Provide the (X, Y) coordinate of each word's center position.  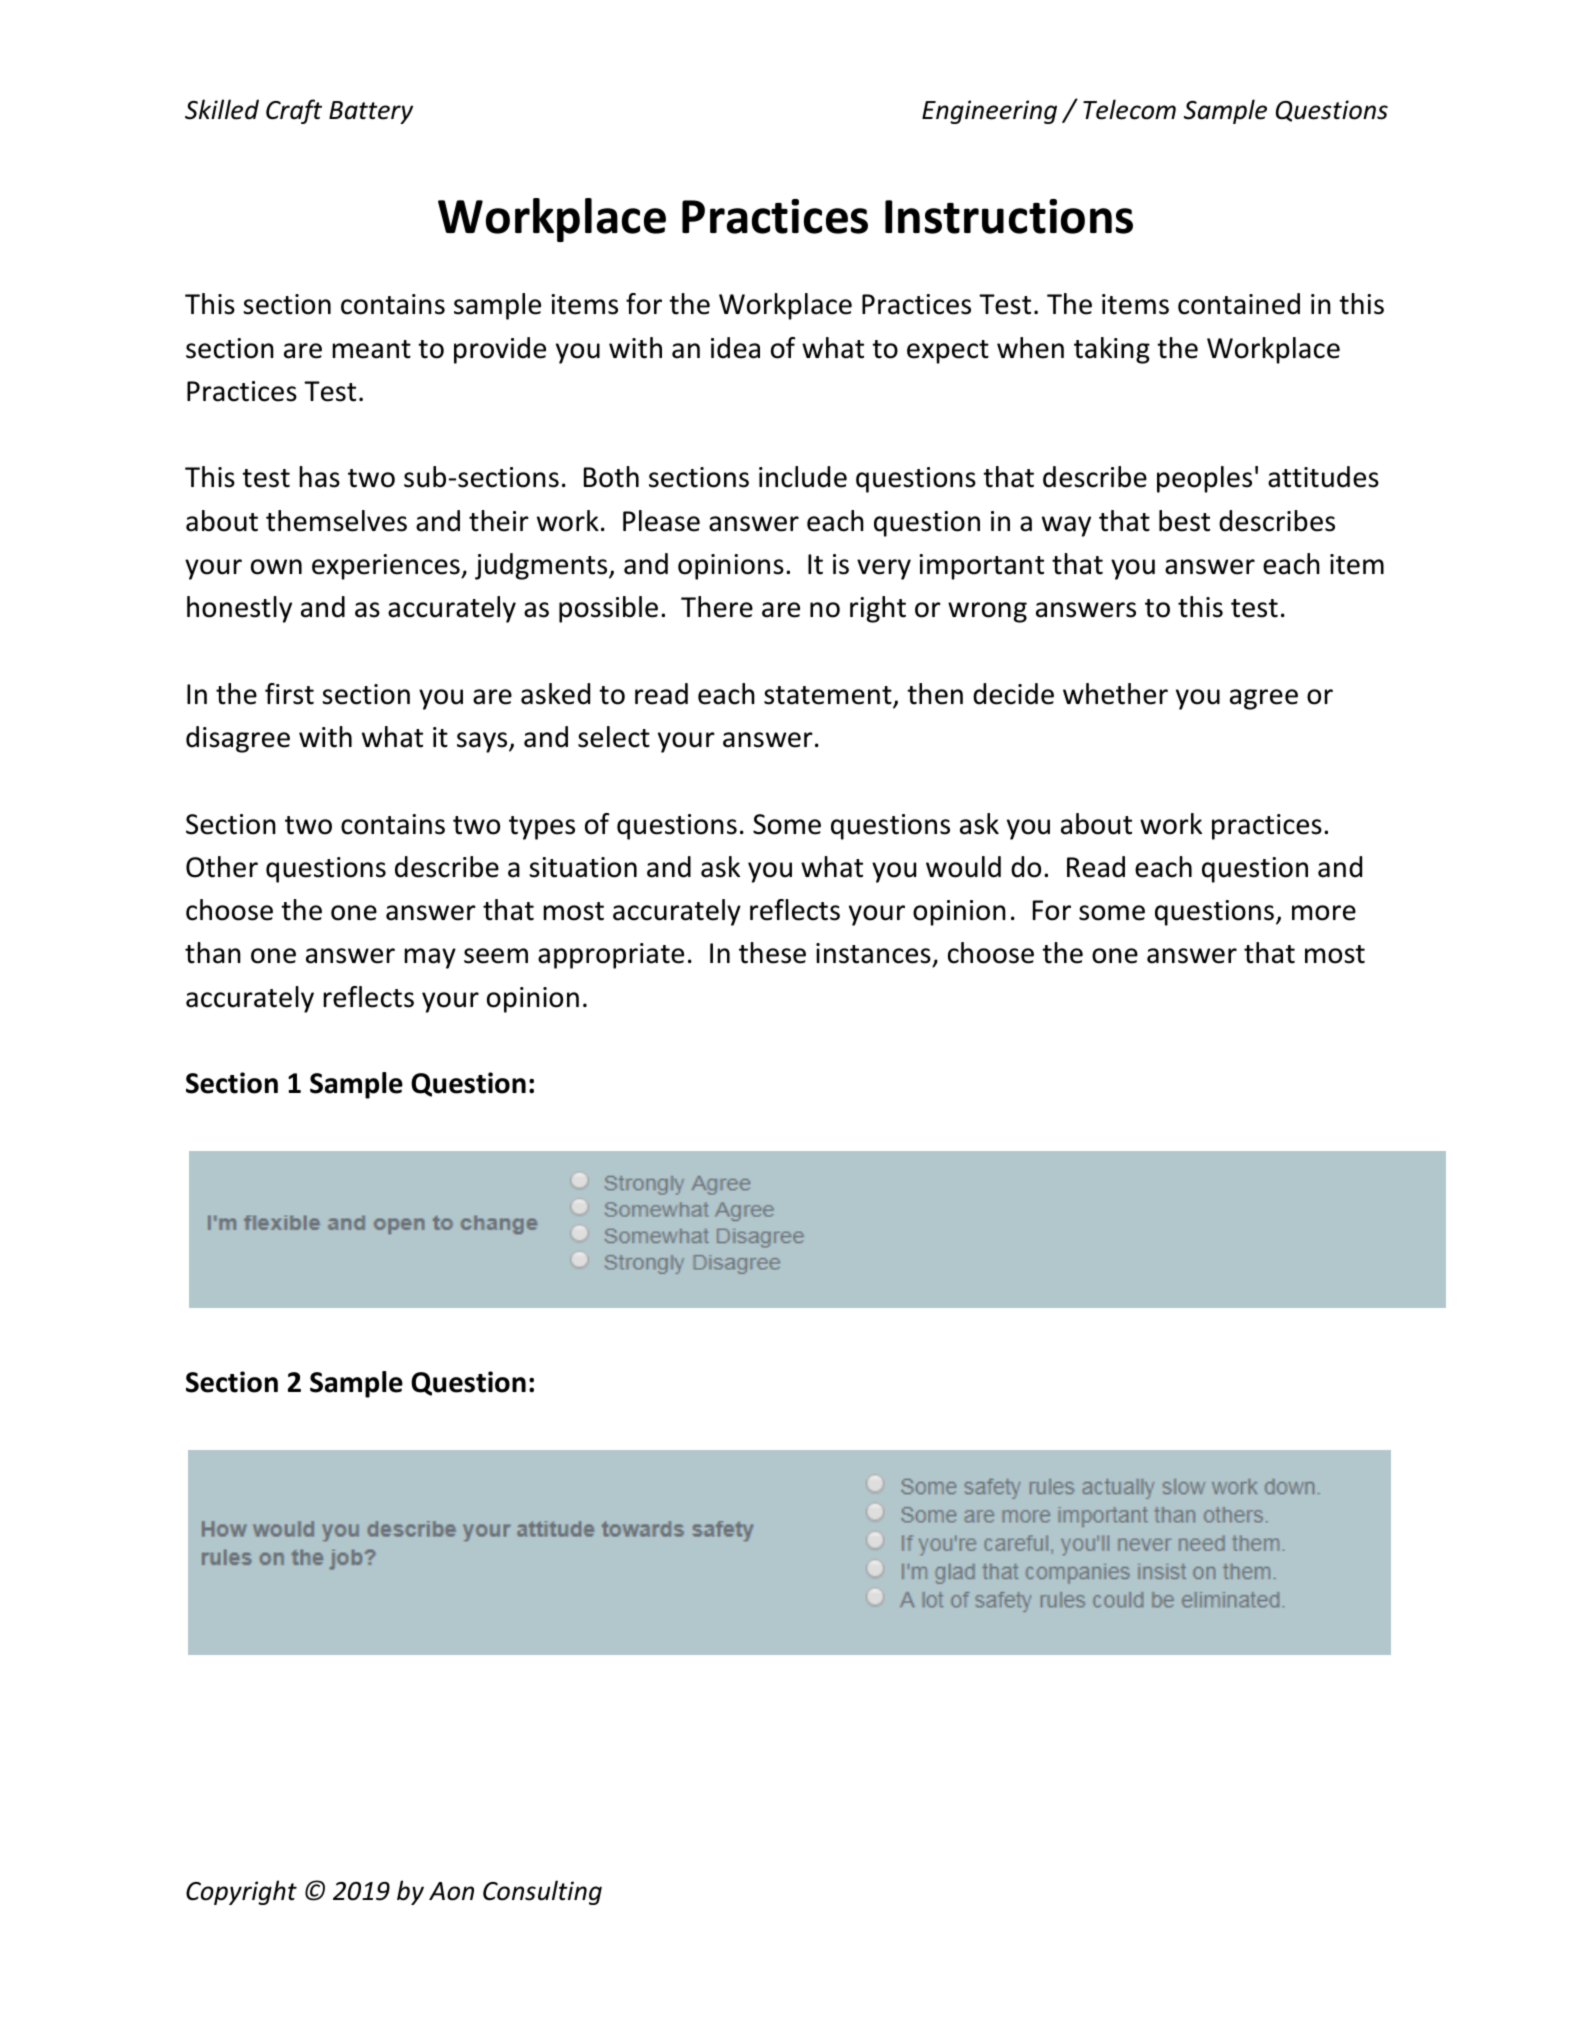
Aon (451, 1891)
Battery (371, 112)
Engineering (989, 112)
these (772, 953)
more (1324, 913)
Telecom (1129, 109)
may (430, 958)
